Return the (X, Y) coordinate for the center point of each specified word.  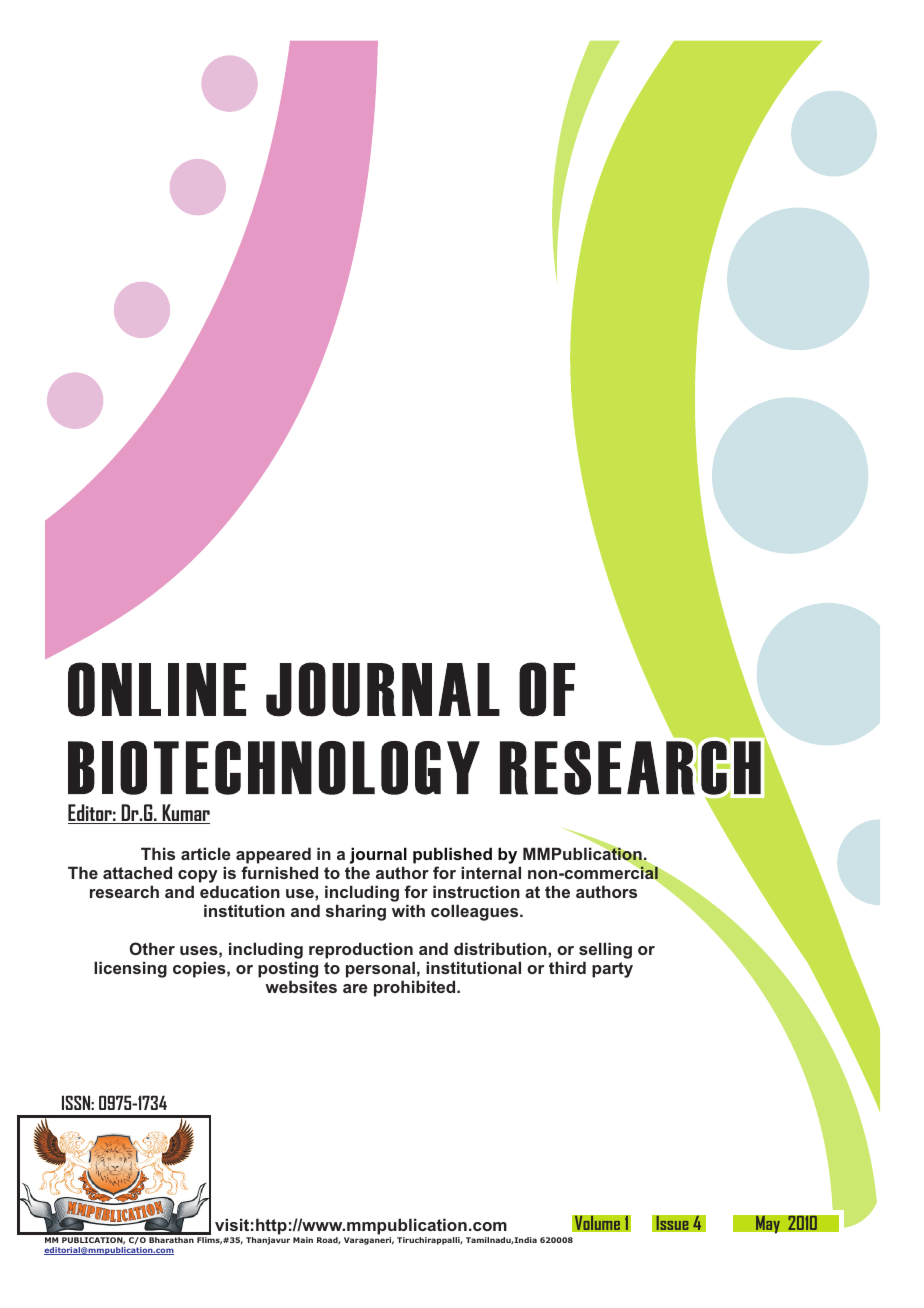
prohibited (416, 988)
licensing (130, 969)
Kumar (185, 814)
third (567, 967)
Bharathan (171, 1240)
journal (378, 855)
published (452, 855)
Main (303, 1240)
